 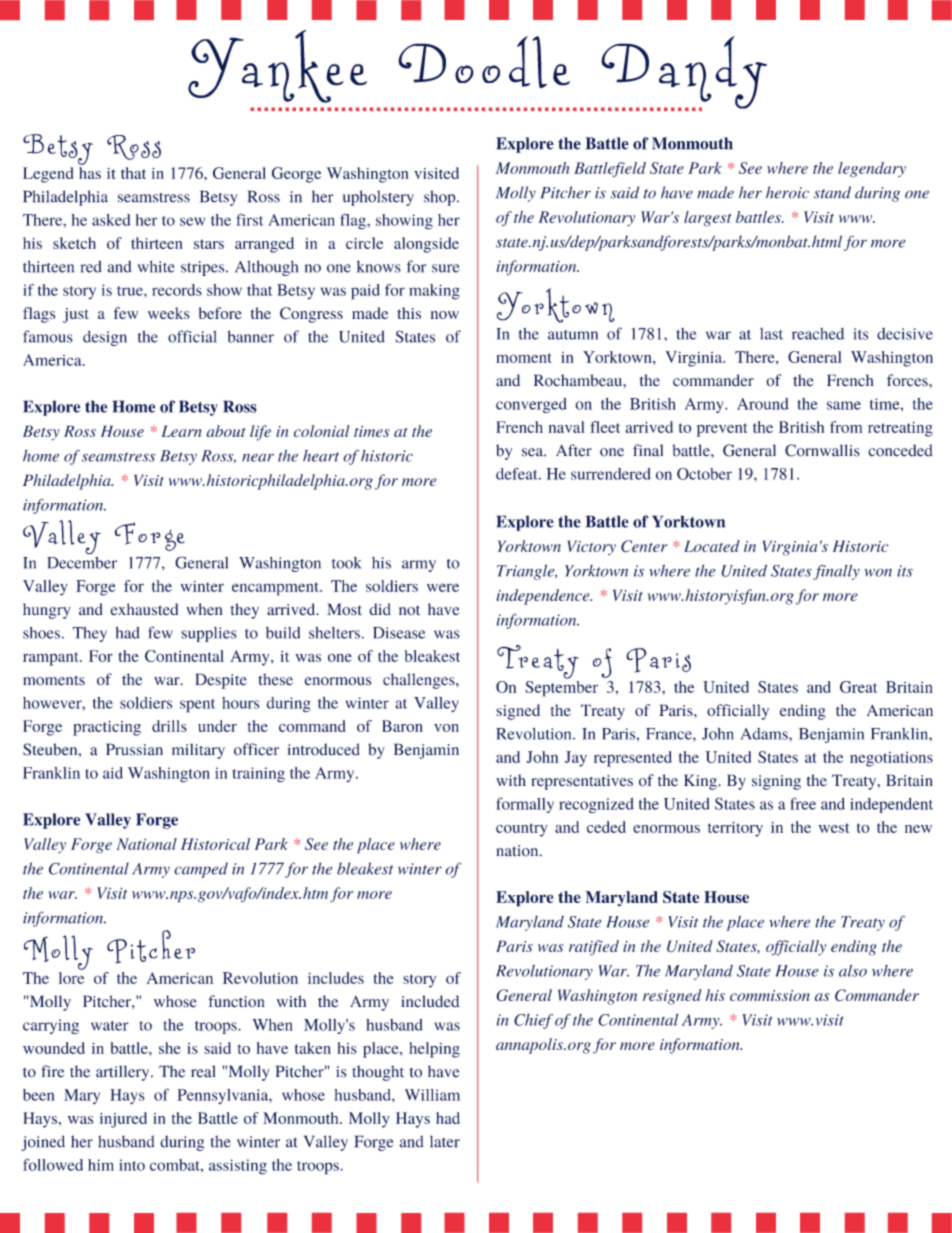 I want to click on exhausted, so click(x=144, y=609).
